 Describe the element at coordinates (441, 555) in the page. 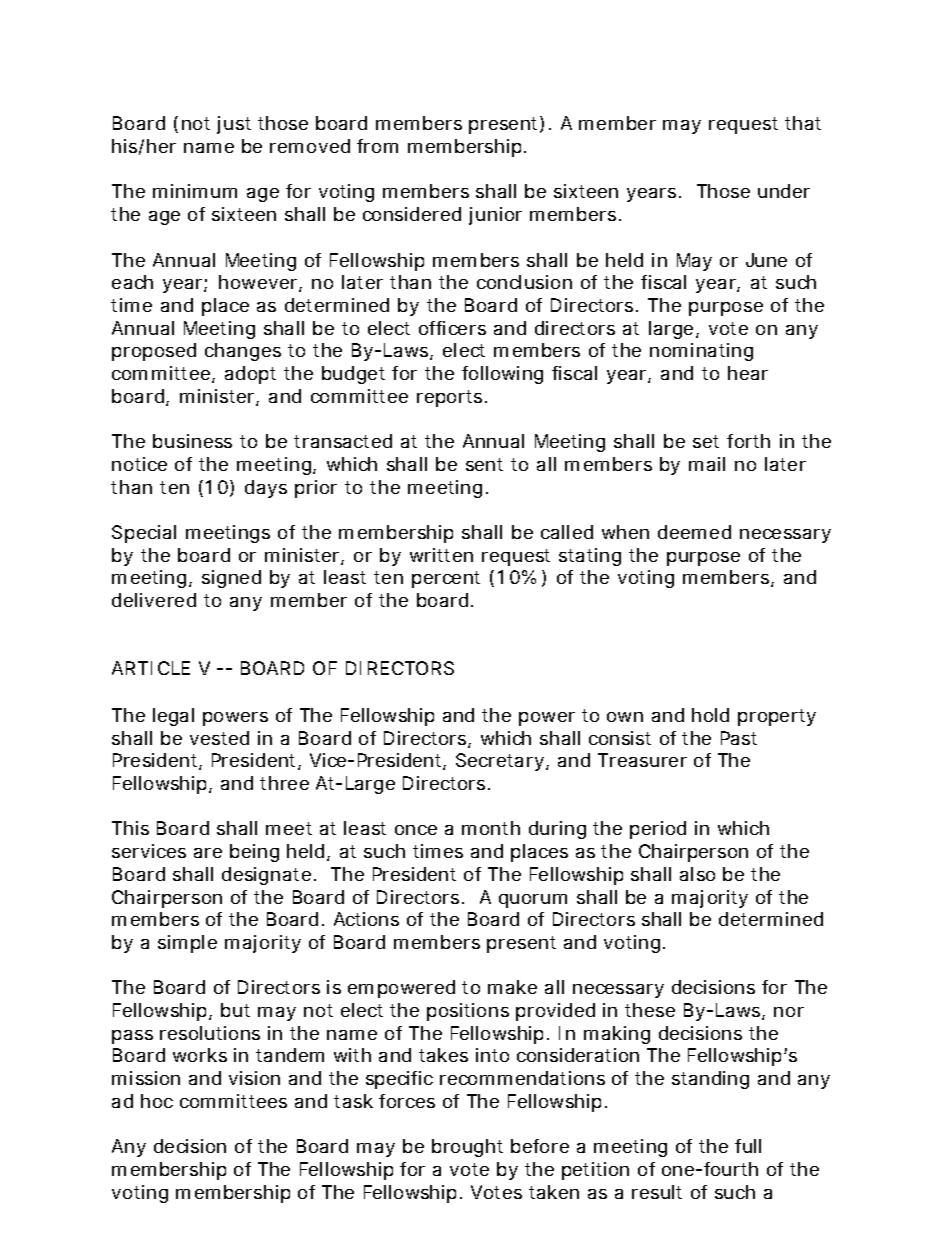

I see `written` at that location.
